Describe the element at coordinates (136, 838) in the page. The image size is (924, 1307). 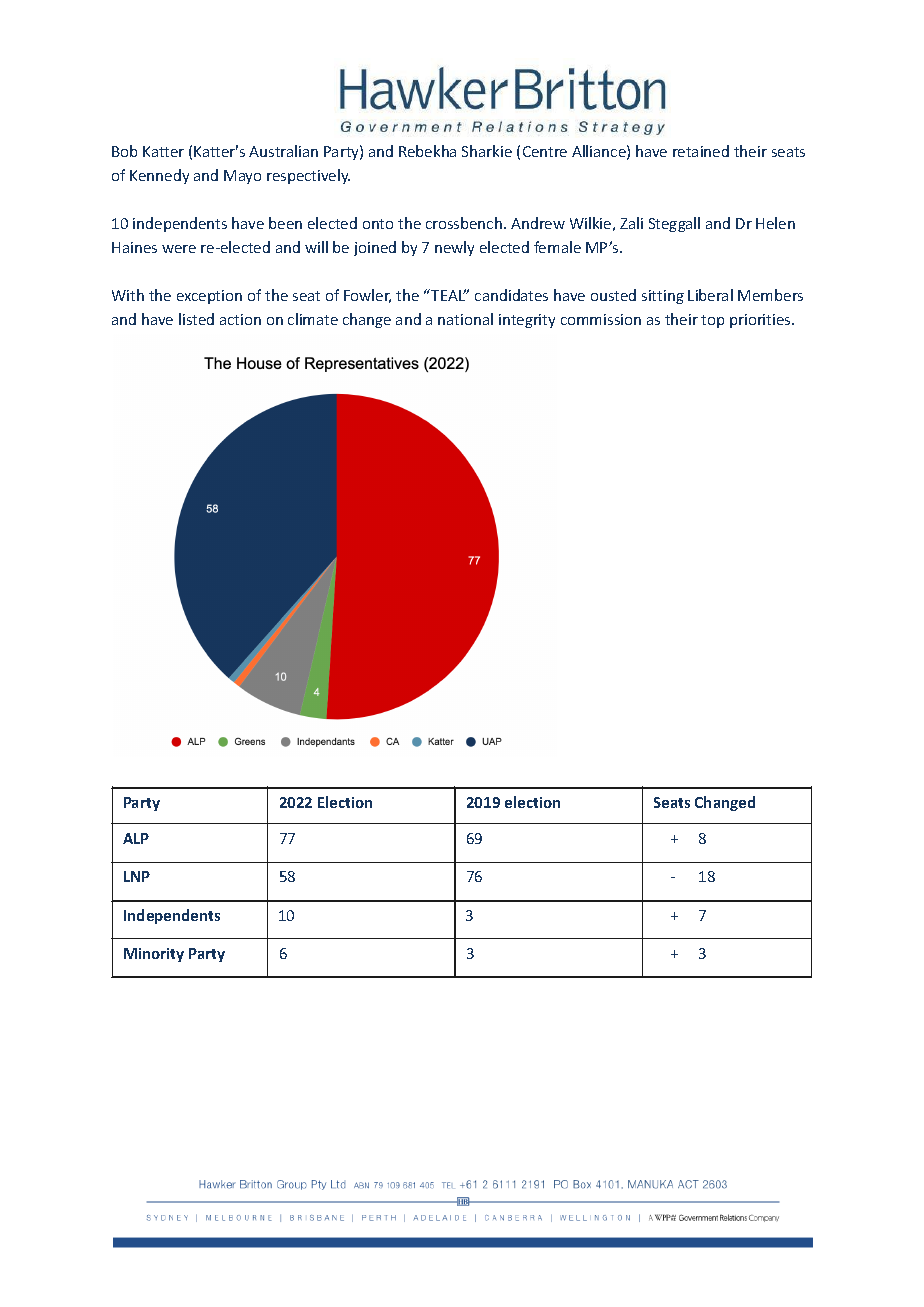
I see `ALP` at that location.
